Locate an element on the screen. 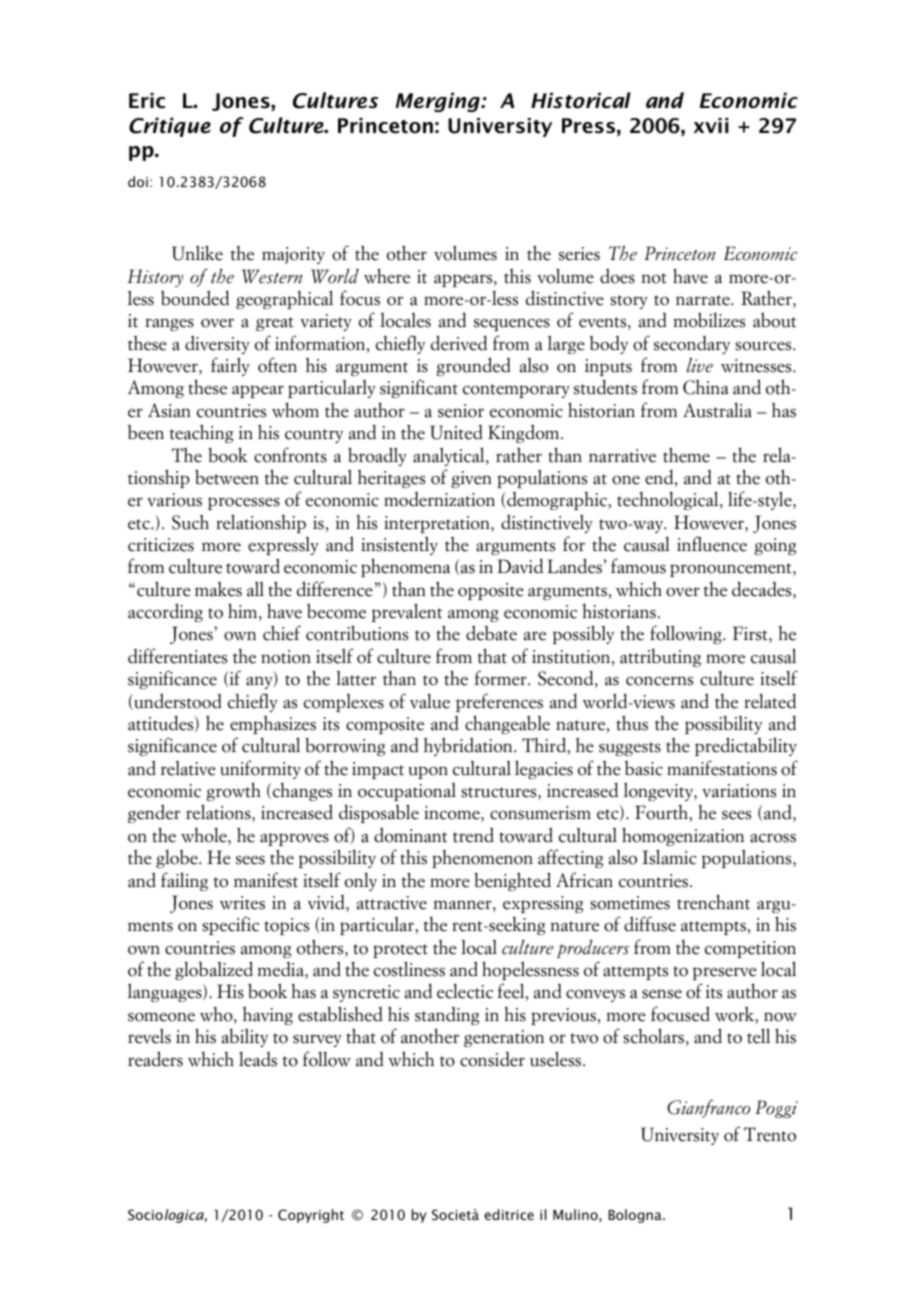 The width and height of the screenshot is (924, 1308). fairly is located at coordinates (230, 366).
